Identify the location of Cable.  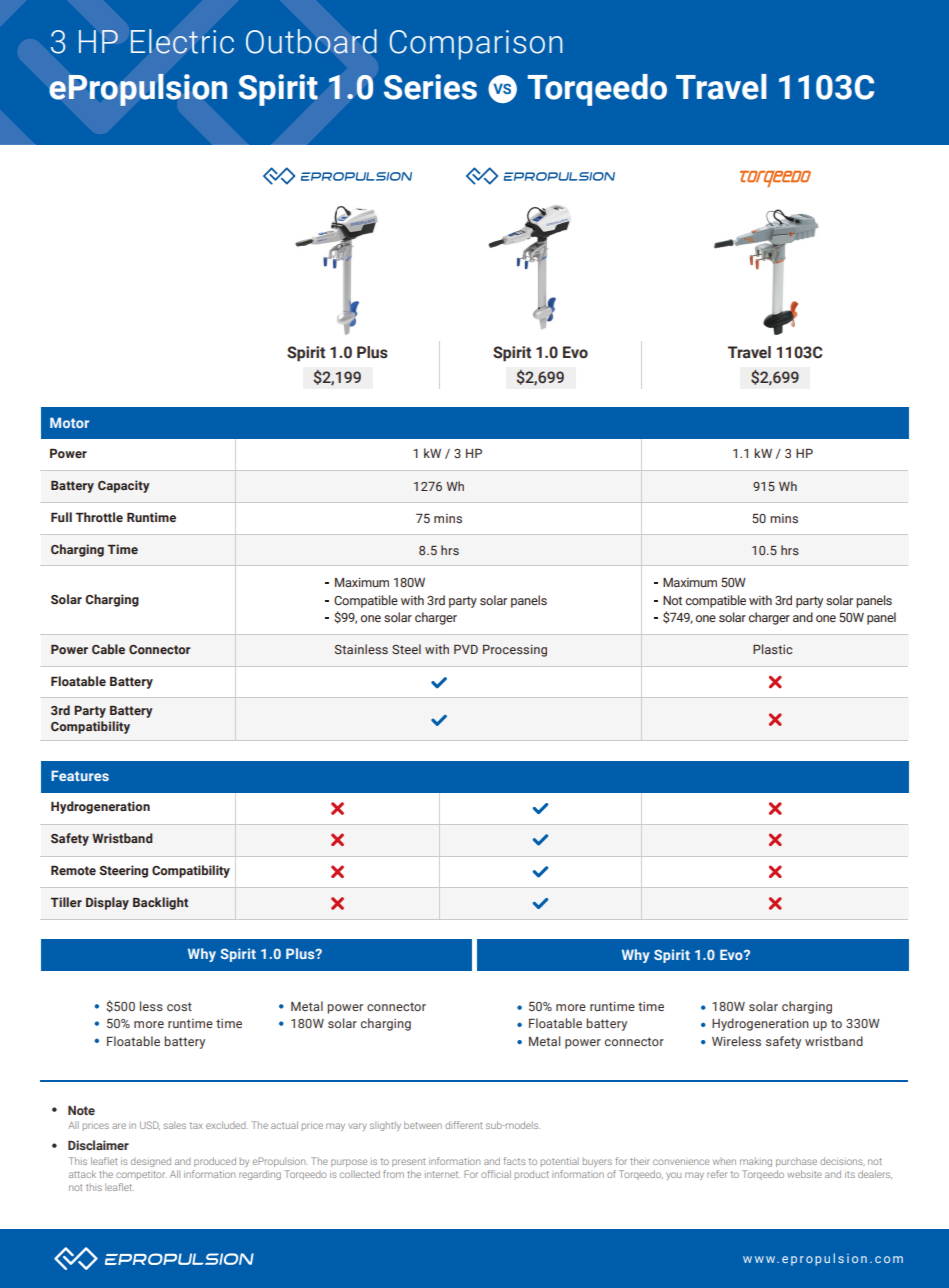
(108, 649).
